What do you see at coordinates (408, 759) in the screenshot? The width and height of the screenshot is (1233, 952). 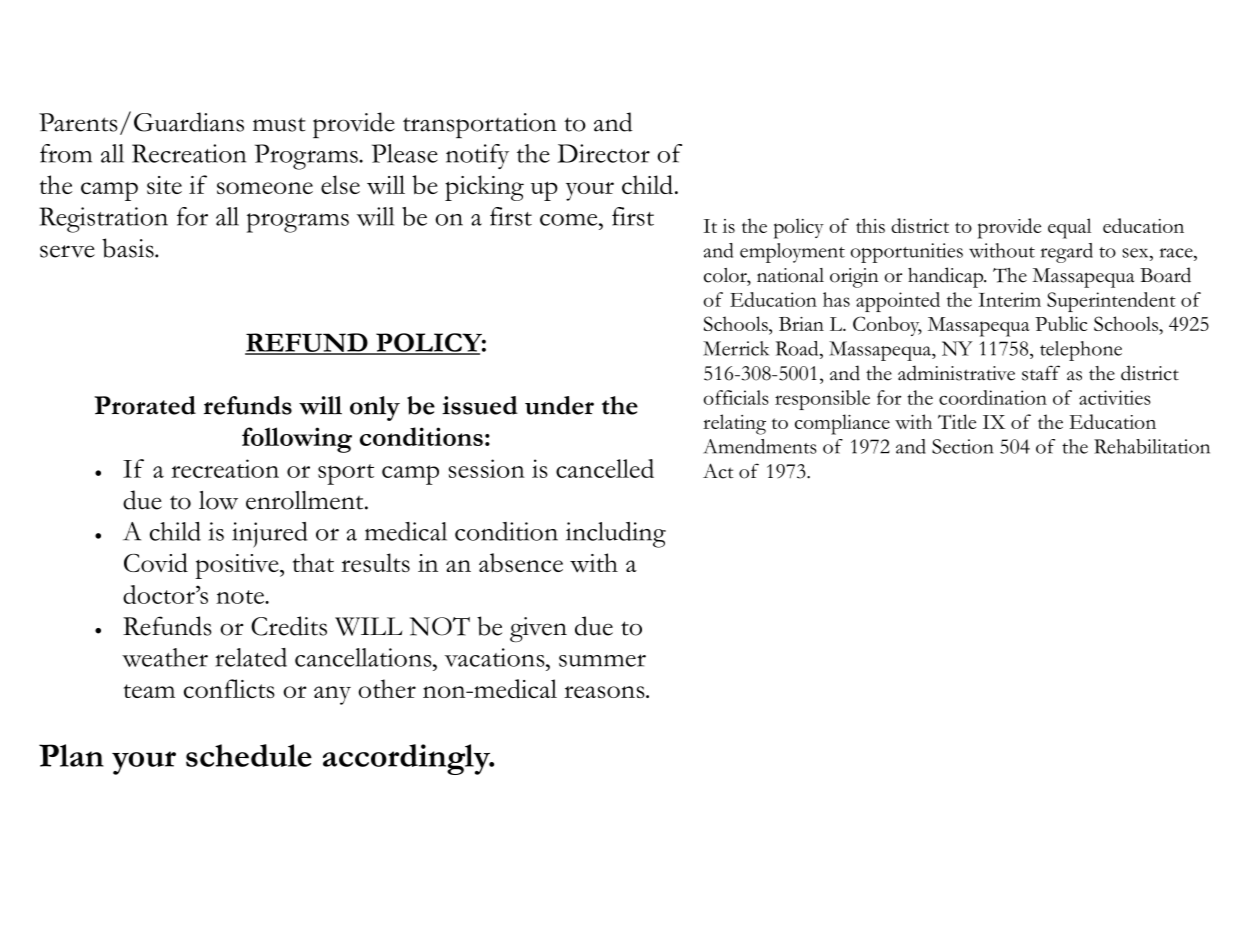 I see `accordingly` at bounding box center [408, 759].
